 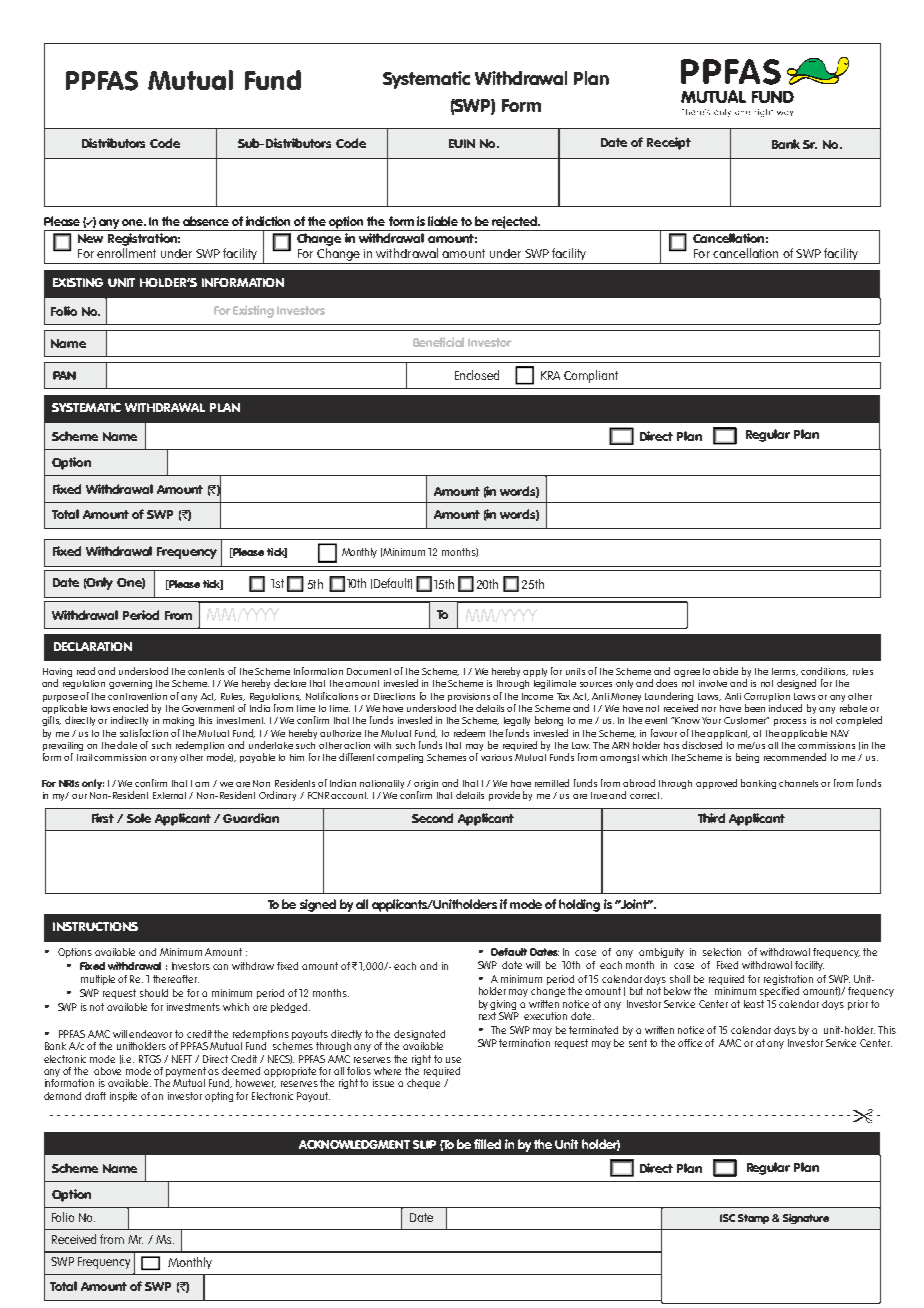 What do you see at coordinates (785, 672) in the document?
I see `terms` at bounding box center [785, 672].
